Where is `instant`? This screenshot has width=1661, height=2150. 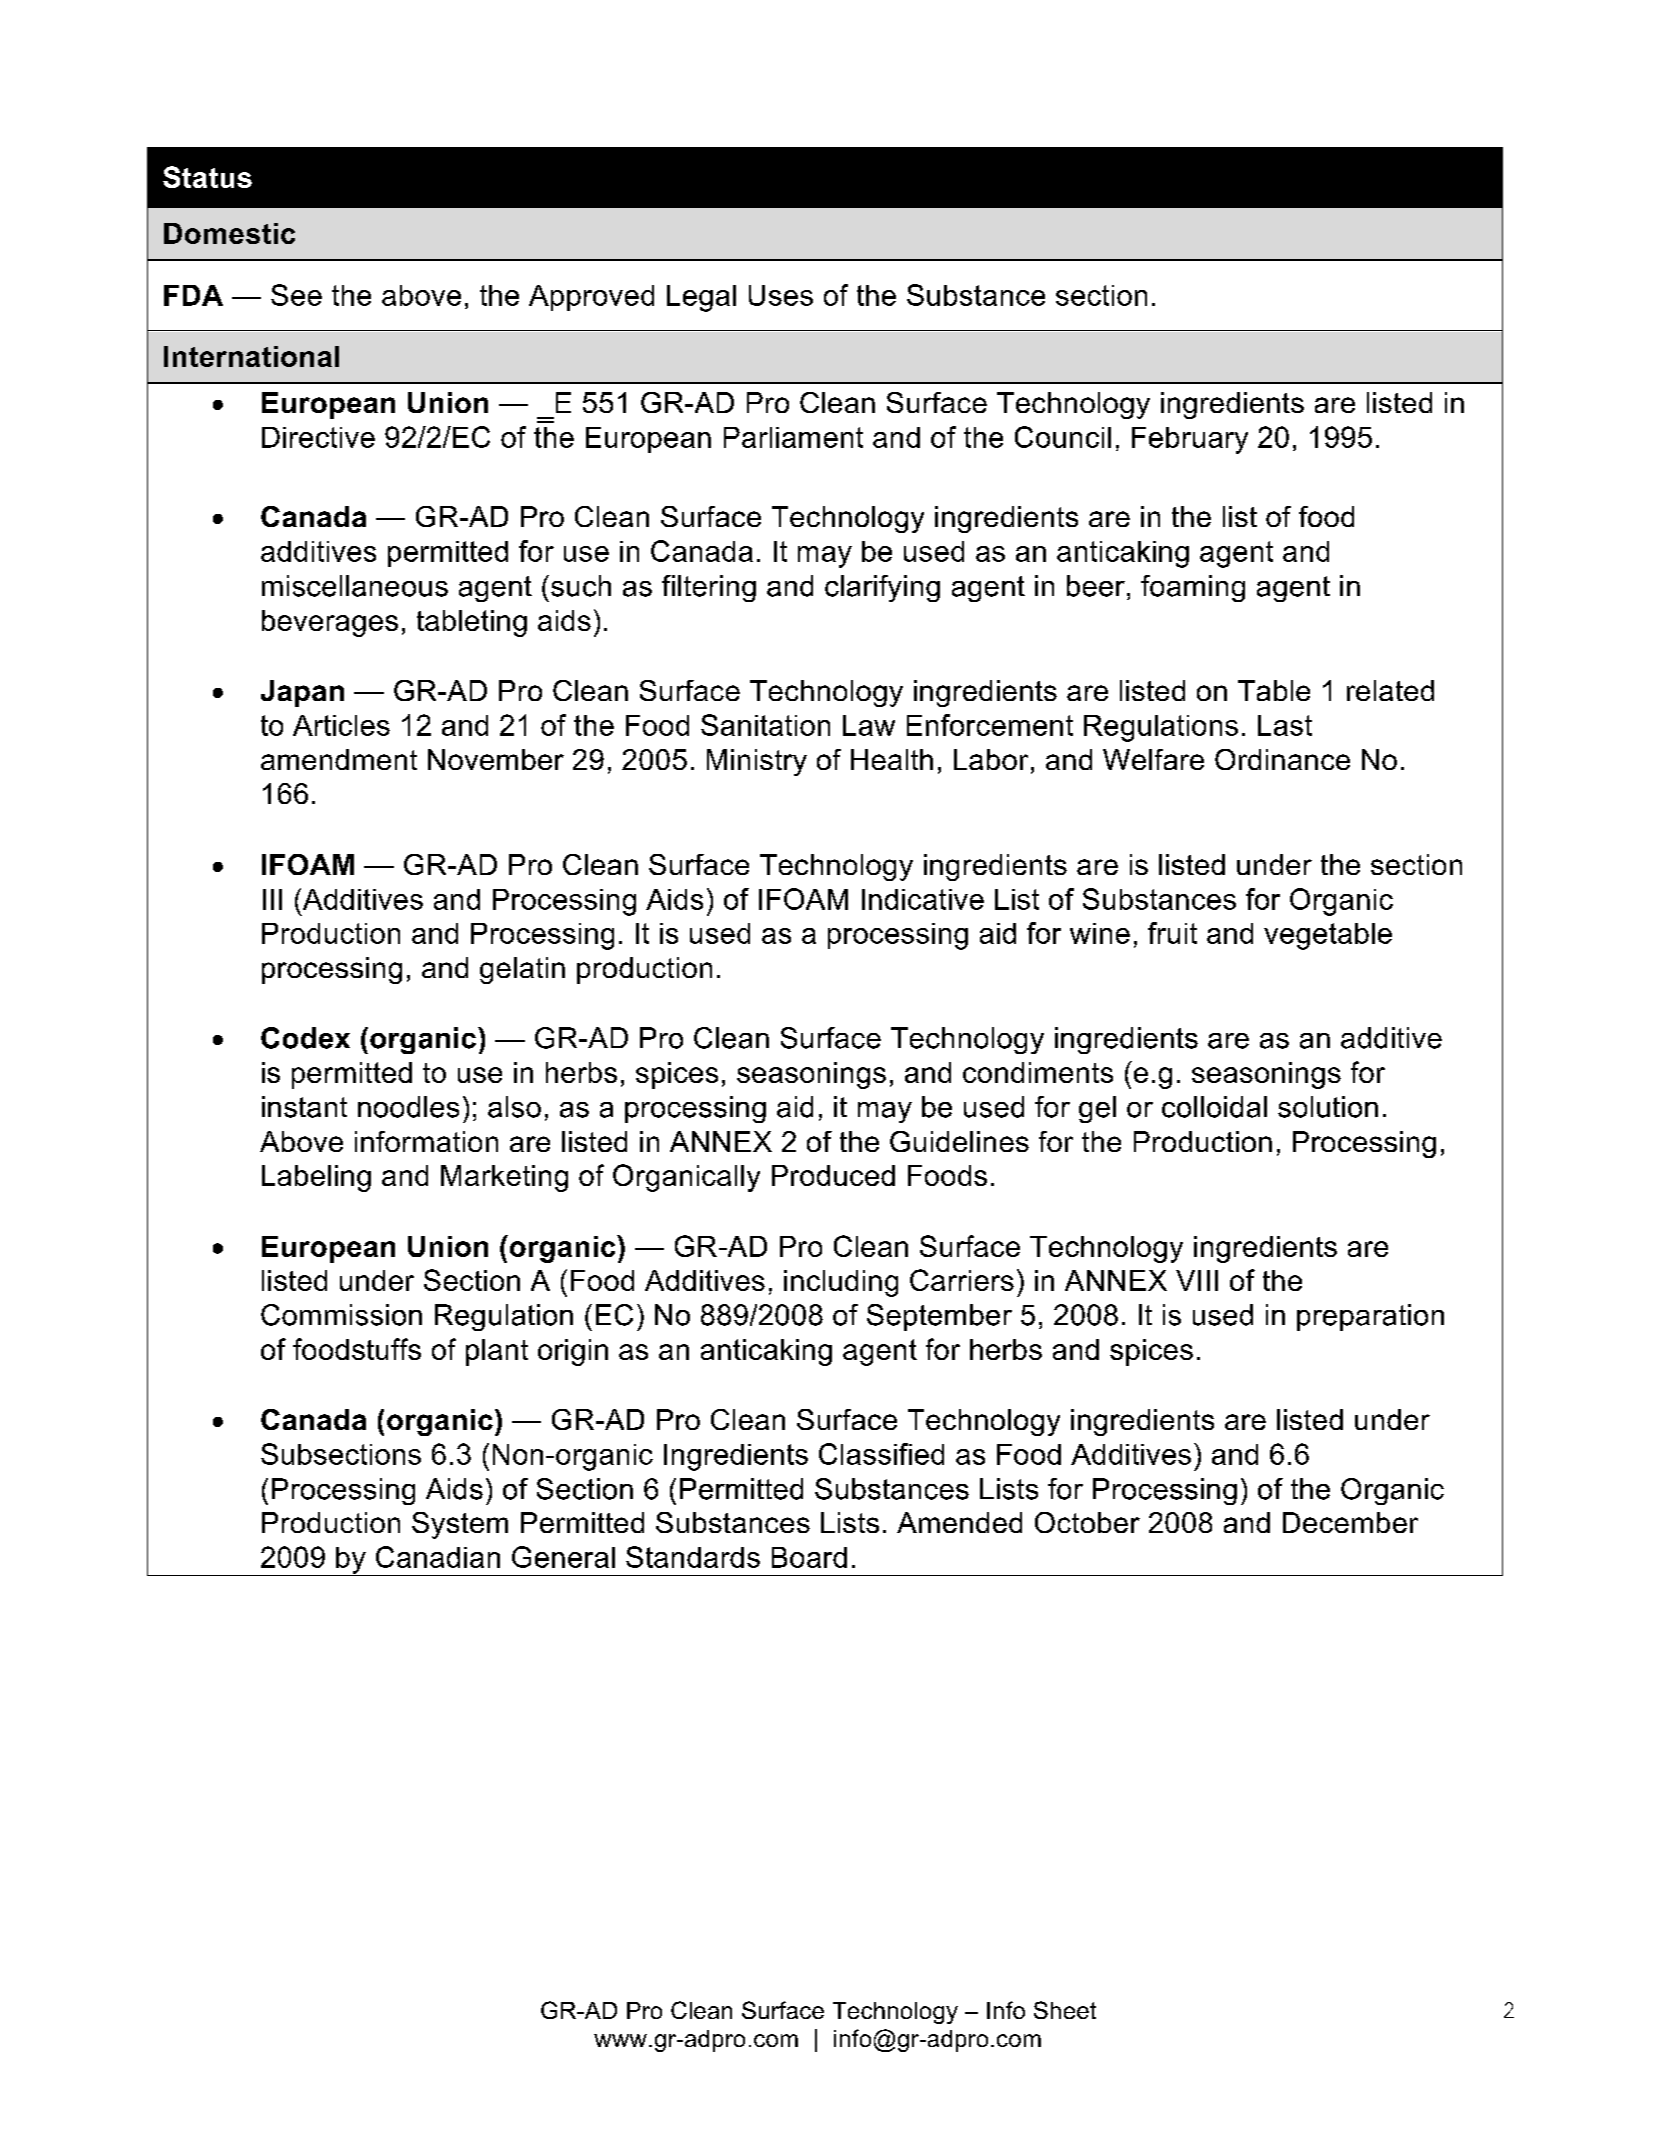 instant is located at coordinates (304, 1107).
